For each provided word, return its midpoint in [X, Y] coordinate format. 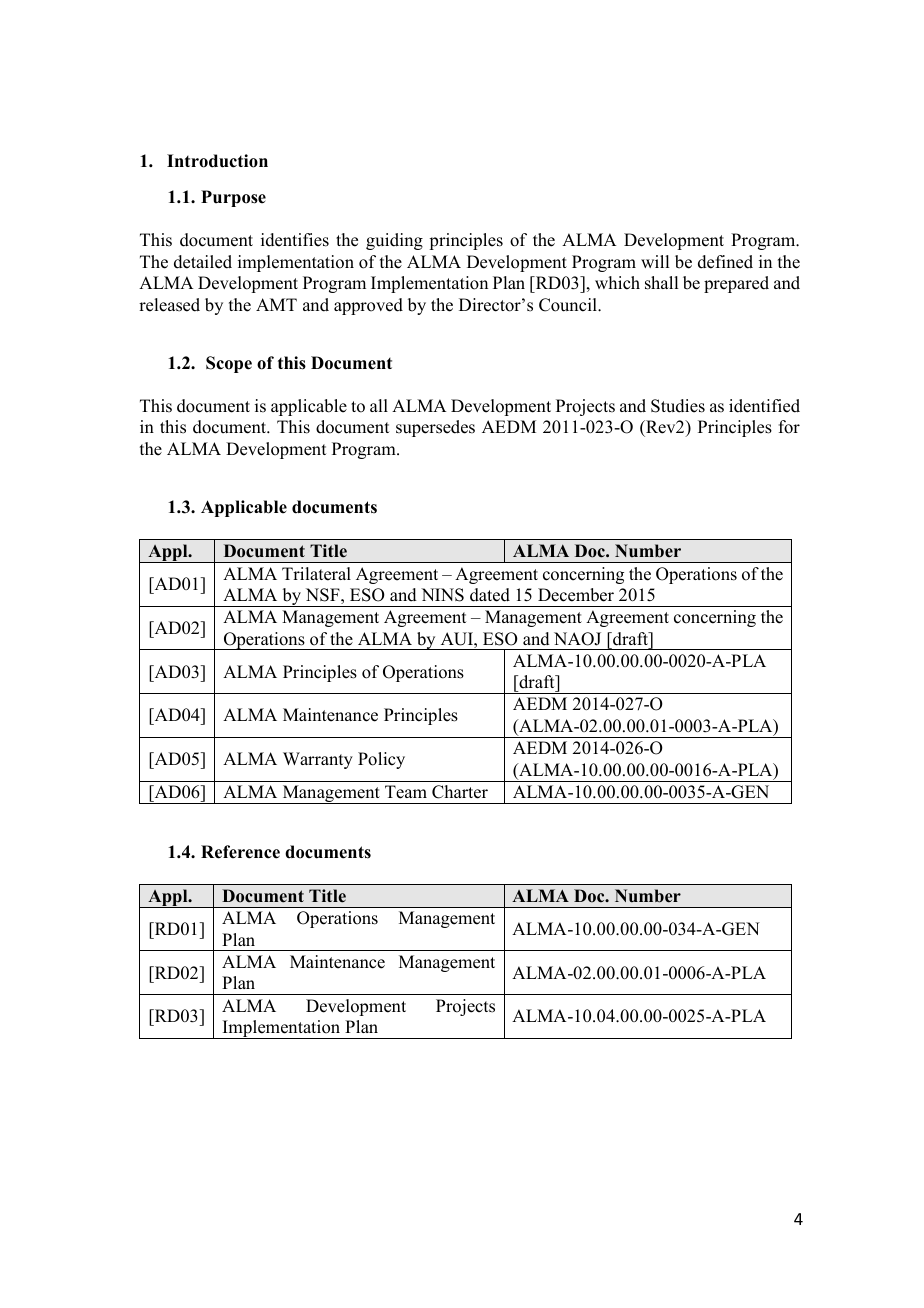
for [789, 427]
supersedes [435, 428]
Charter [460, 792]
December [576, 595]
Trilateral [316, 574]
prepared [736, 284]
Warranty [318, 760]
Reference [240, 852]
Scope [229, 364]
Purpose [233, 198]
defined [725, 262]
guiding [394, 241]
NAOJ [577, 639]
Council [569, 305]
